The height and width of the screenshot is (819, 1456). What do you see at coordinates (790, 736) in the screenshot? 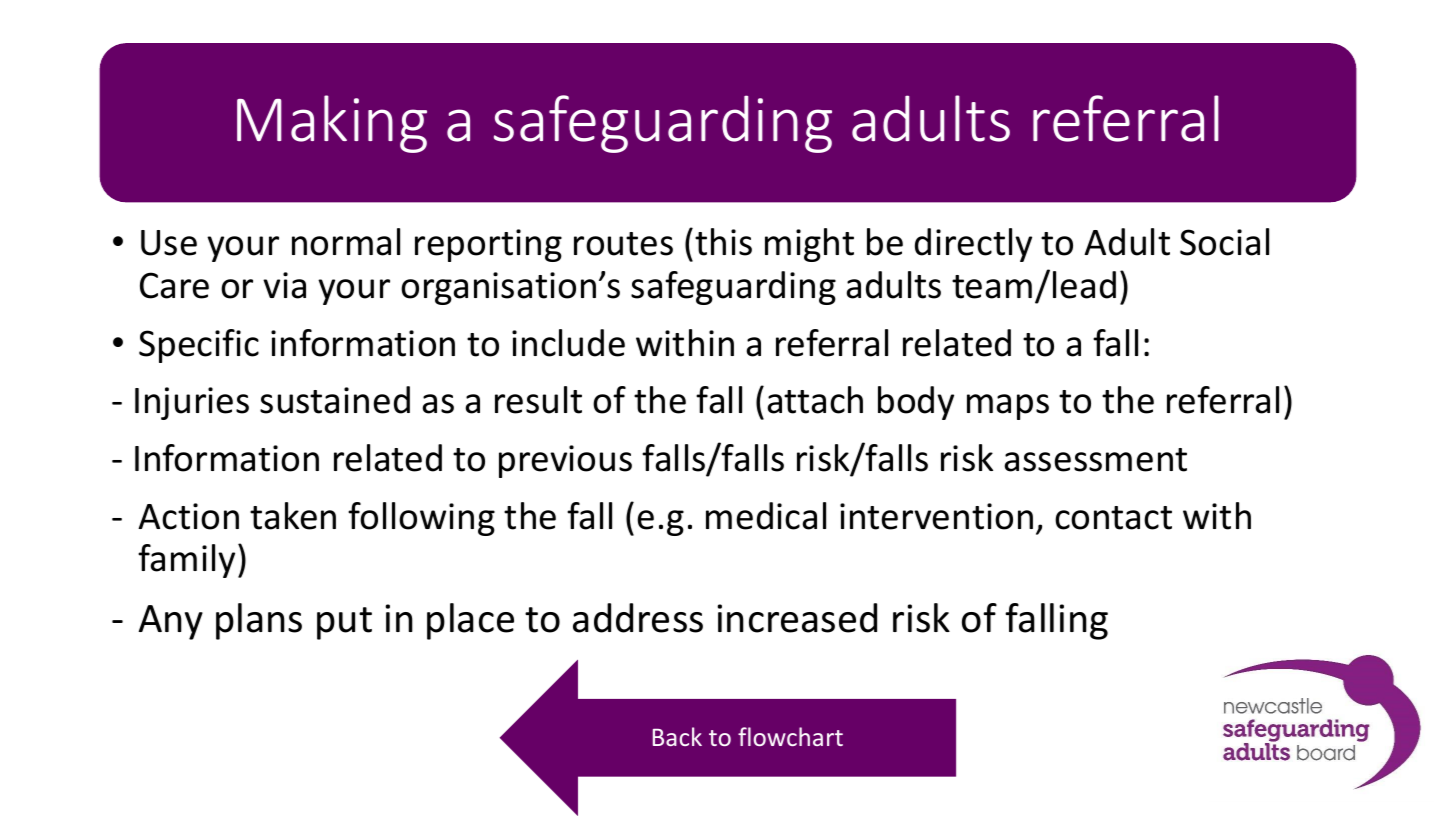
I see `flowchart` at bounding box center [790, 736].
